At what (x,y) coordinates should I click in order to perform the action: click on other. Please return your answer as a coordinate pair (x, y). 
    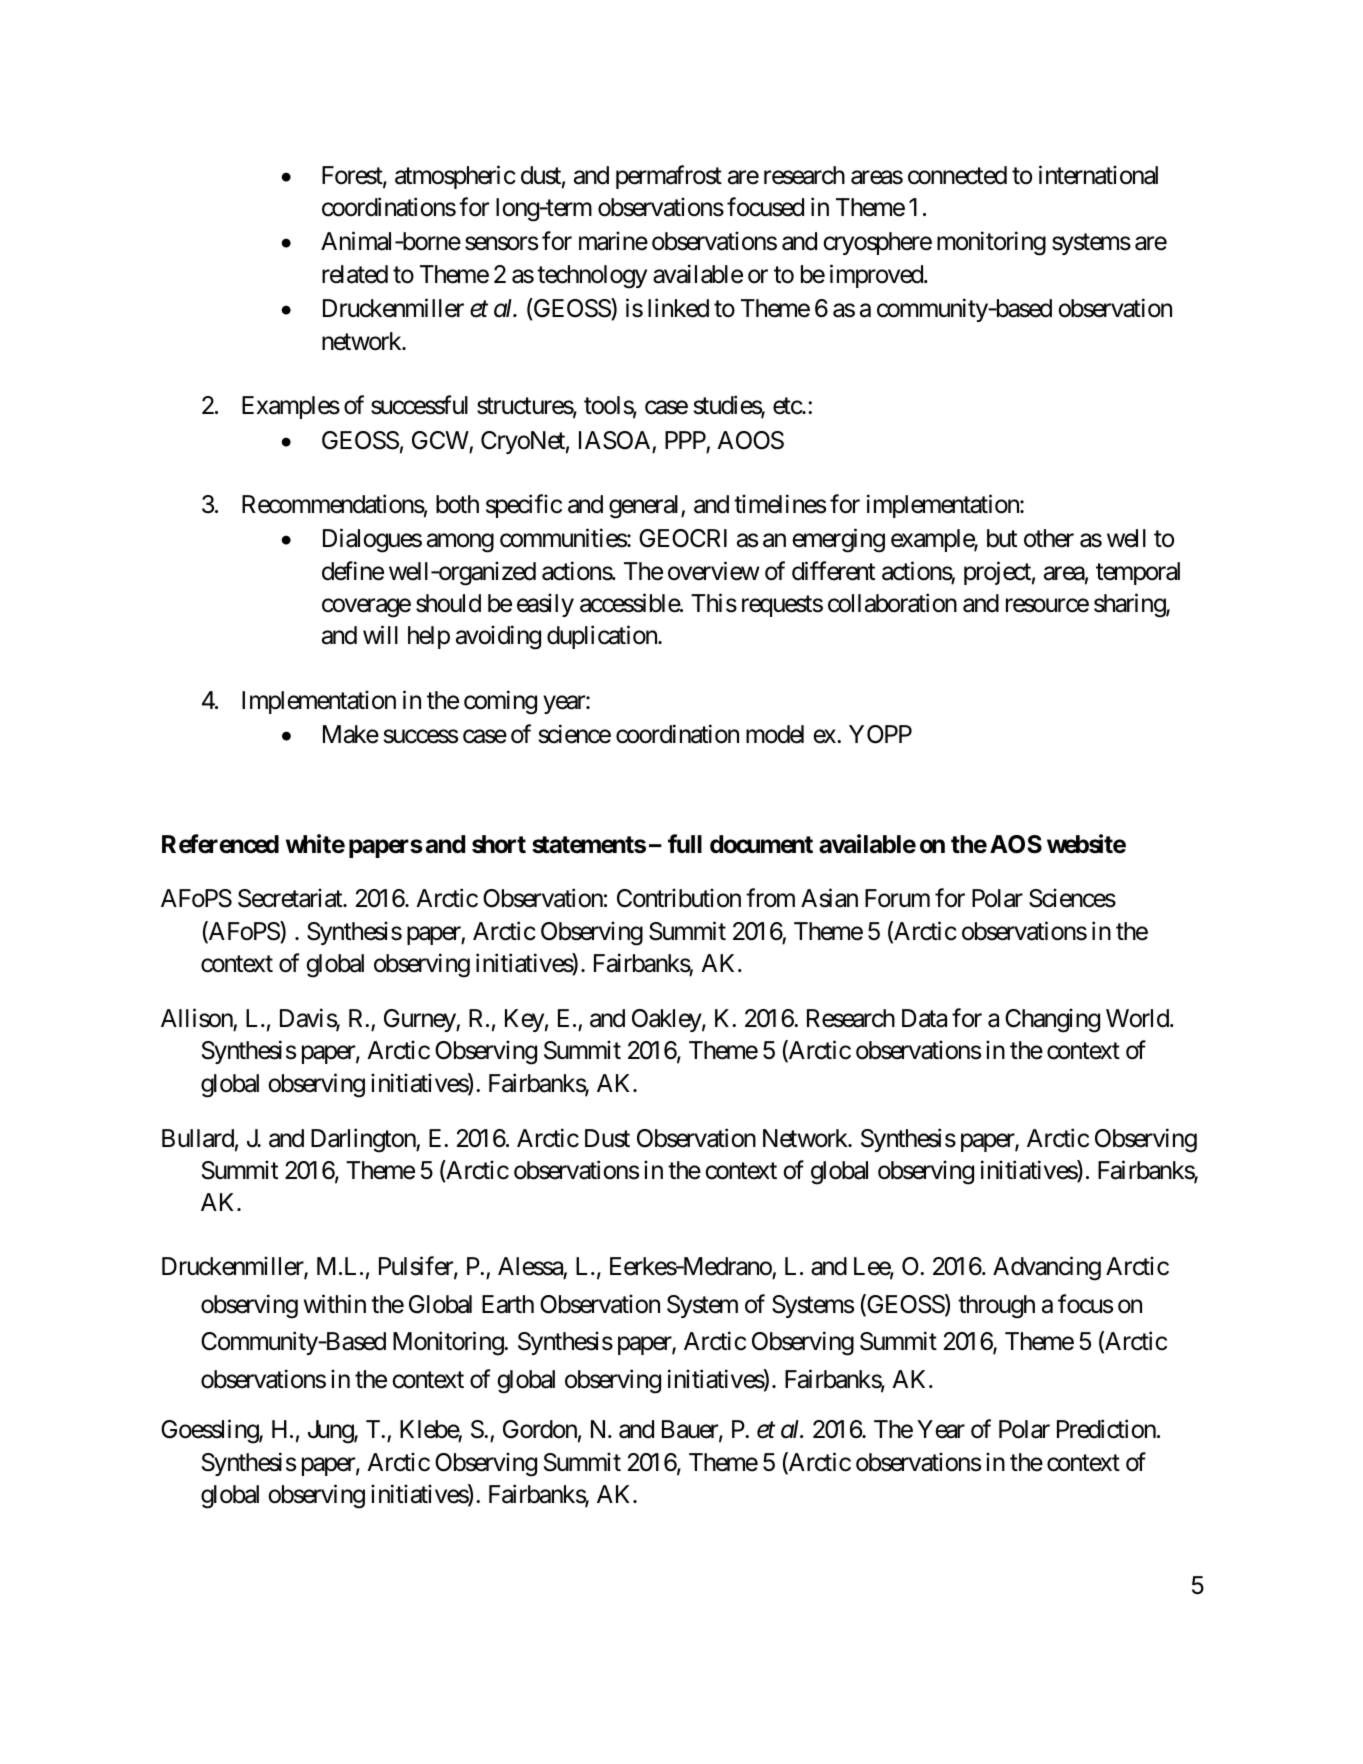
    Looking at the image, I should click on (1049, 538).
